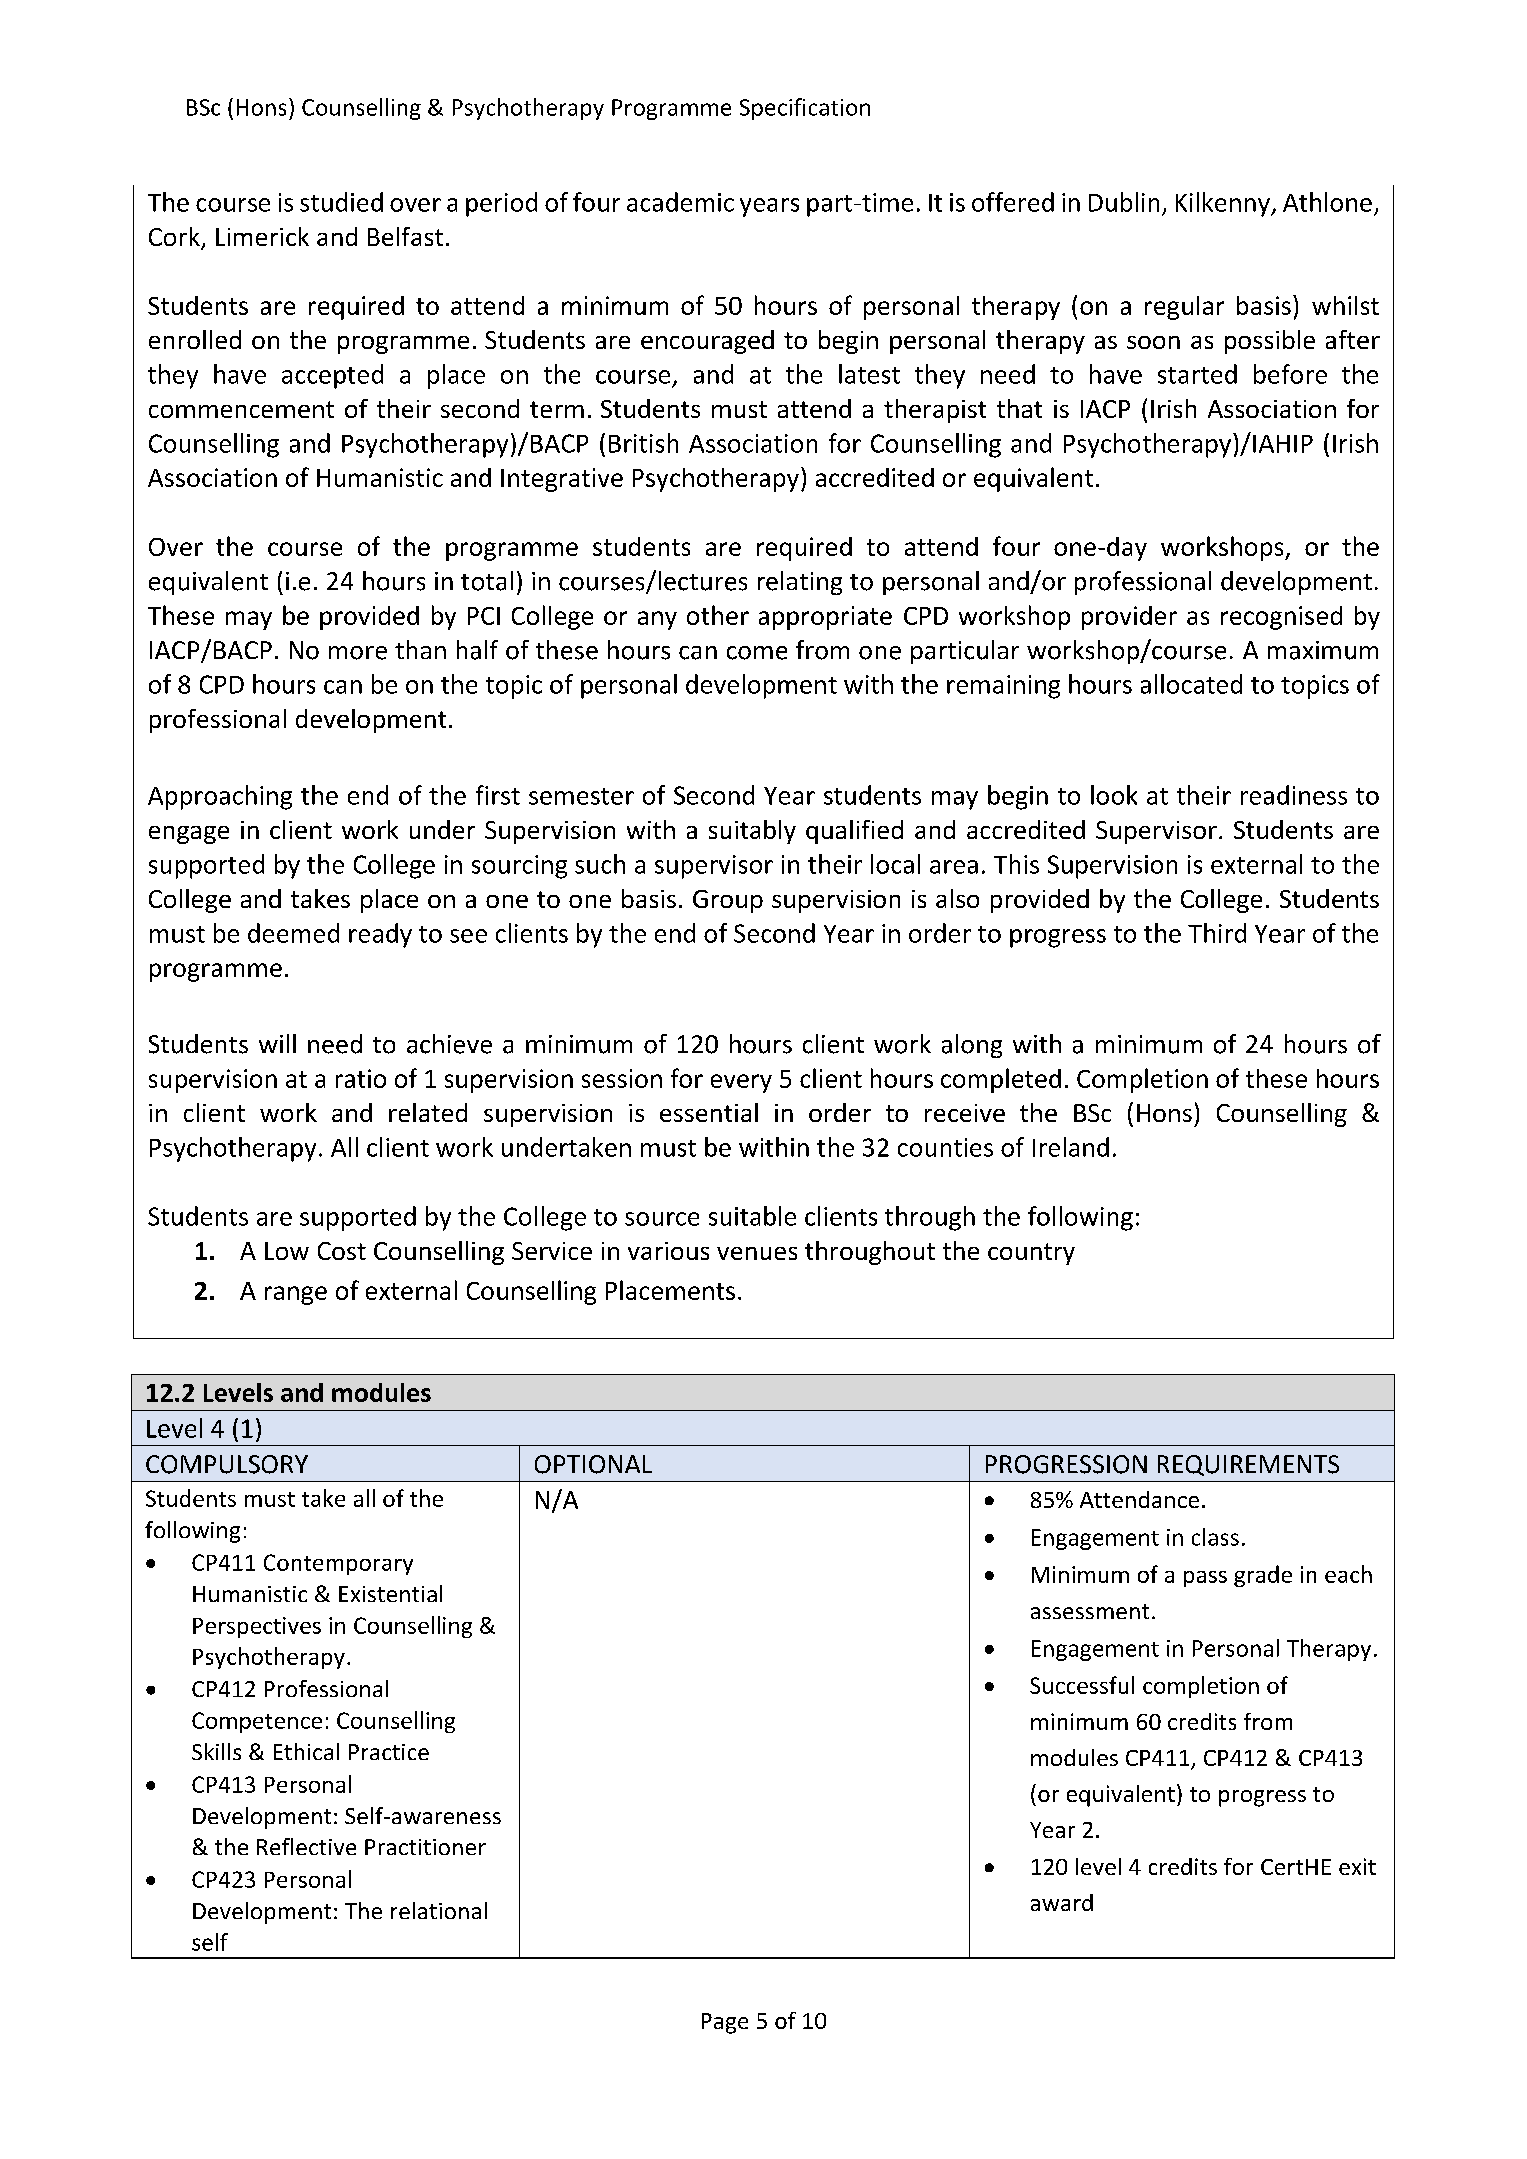  I want to click on Third, so click(1217, 933).
